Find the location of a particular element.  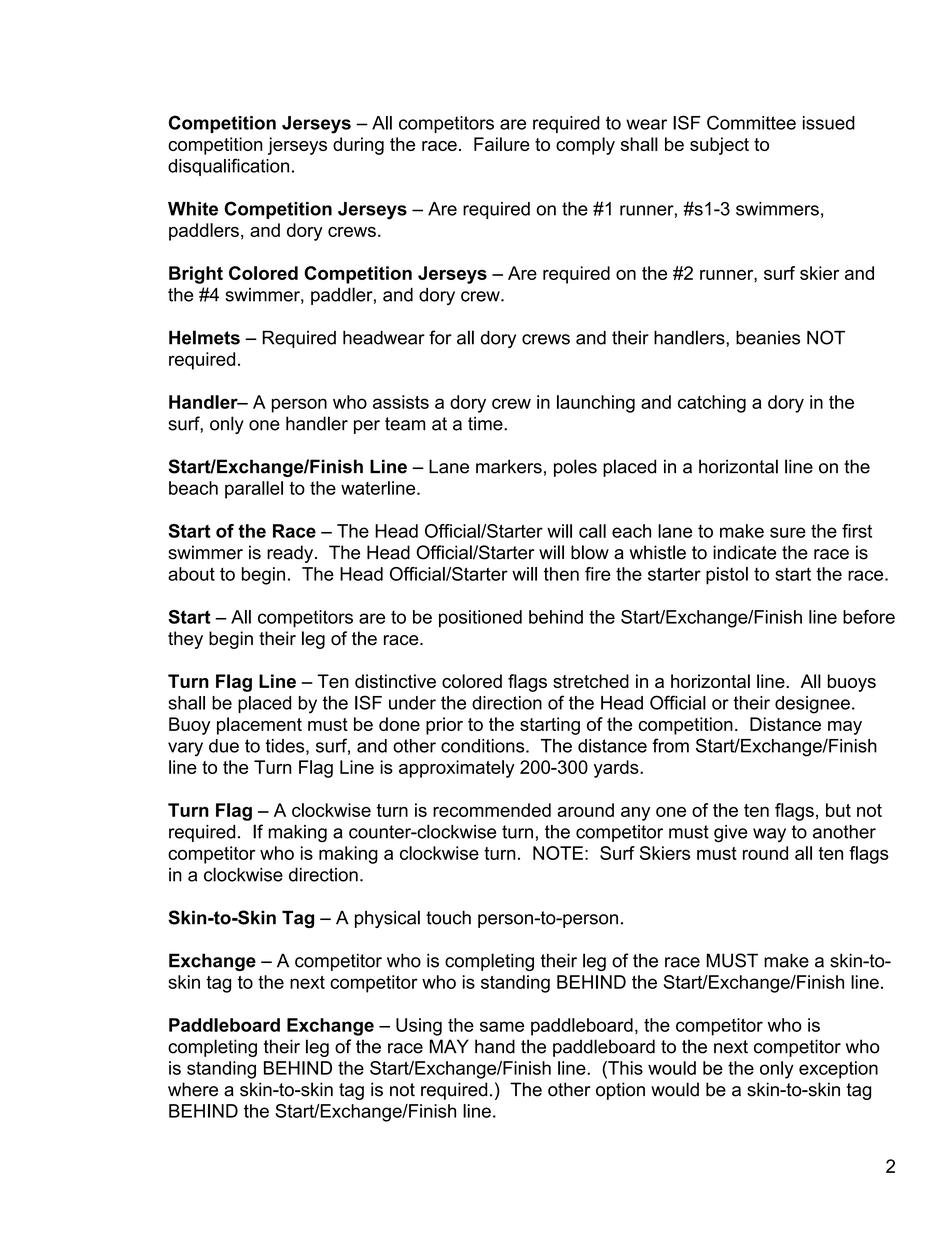

where is located at coordinates (193, 1089).
